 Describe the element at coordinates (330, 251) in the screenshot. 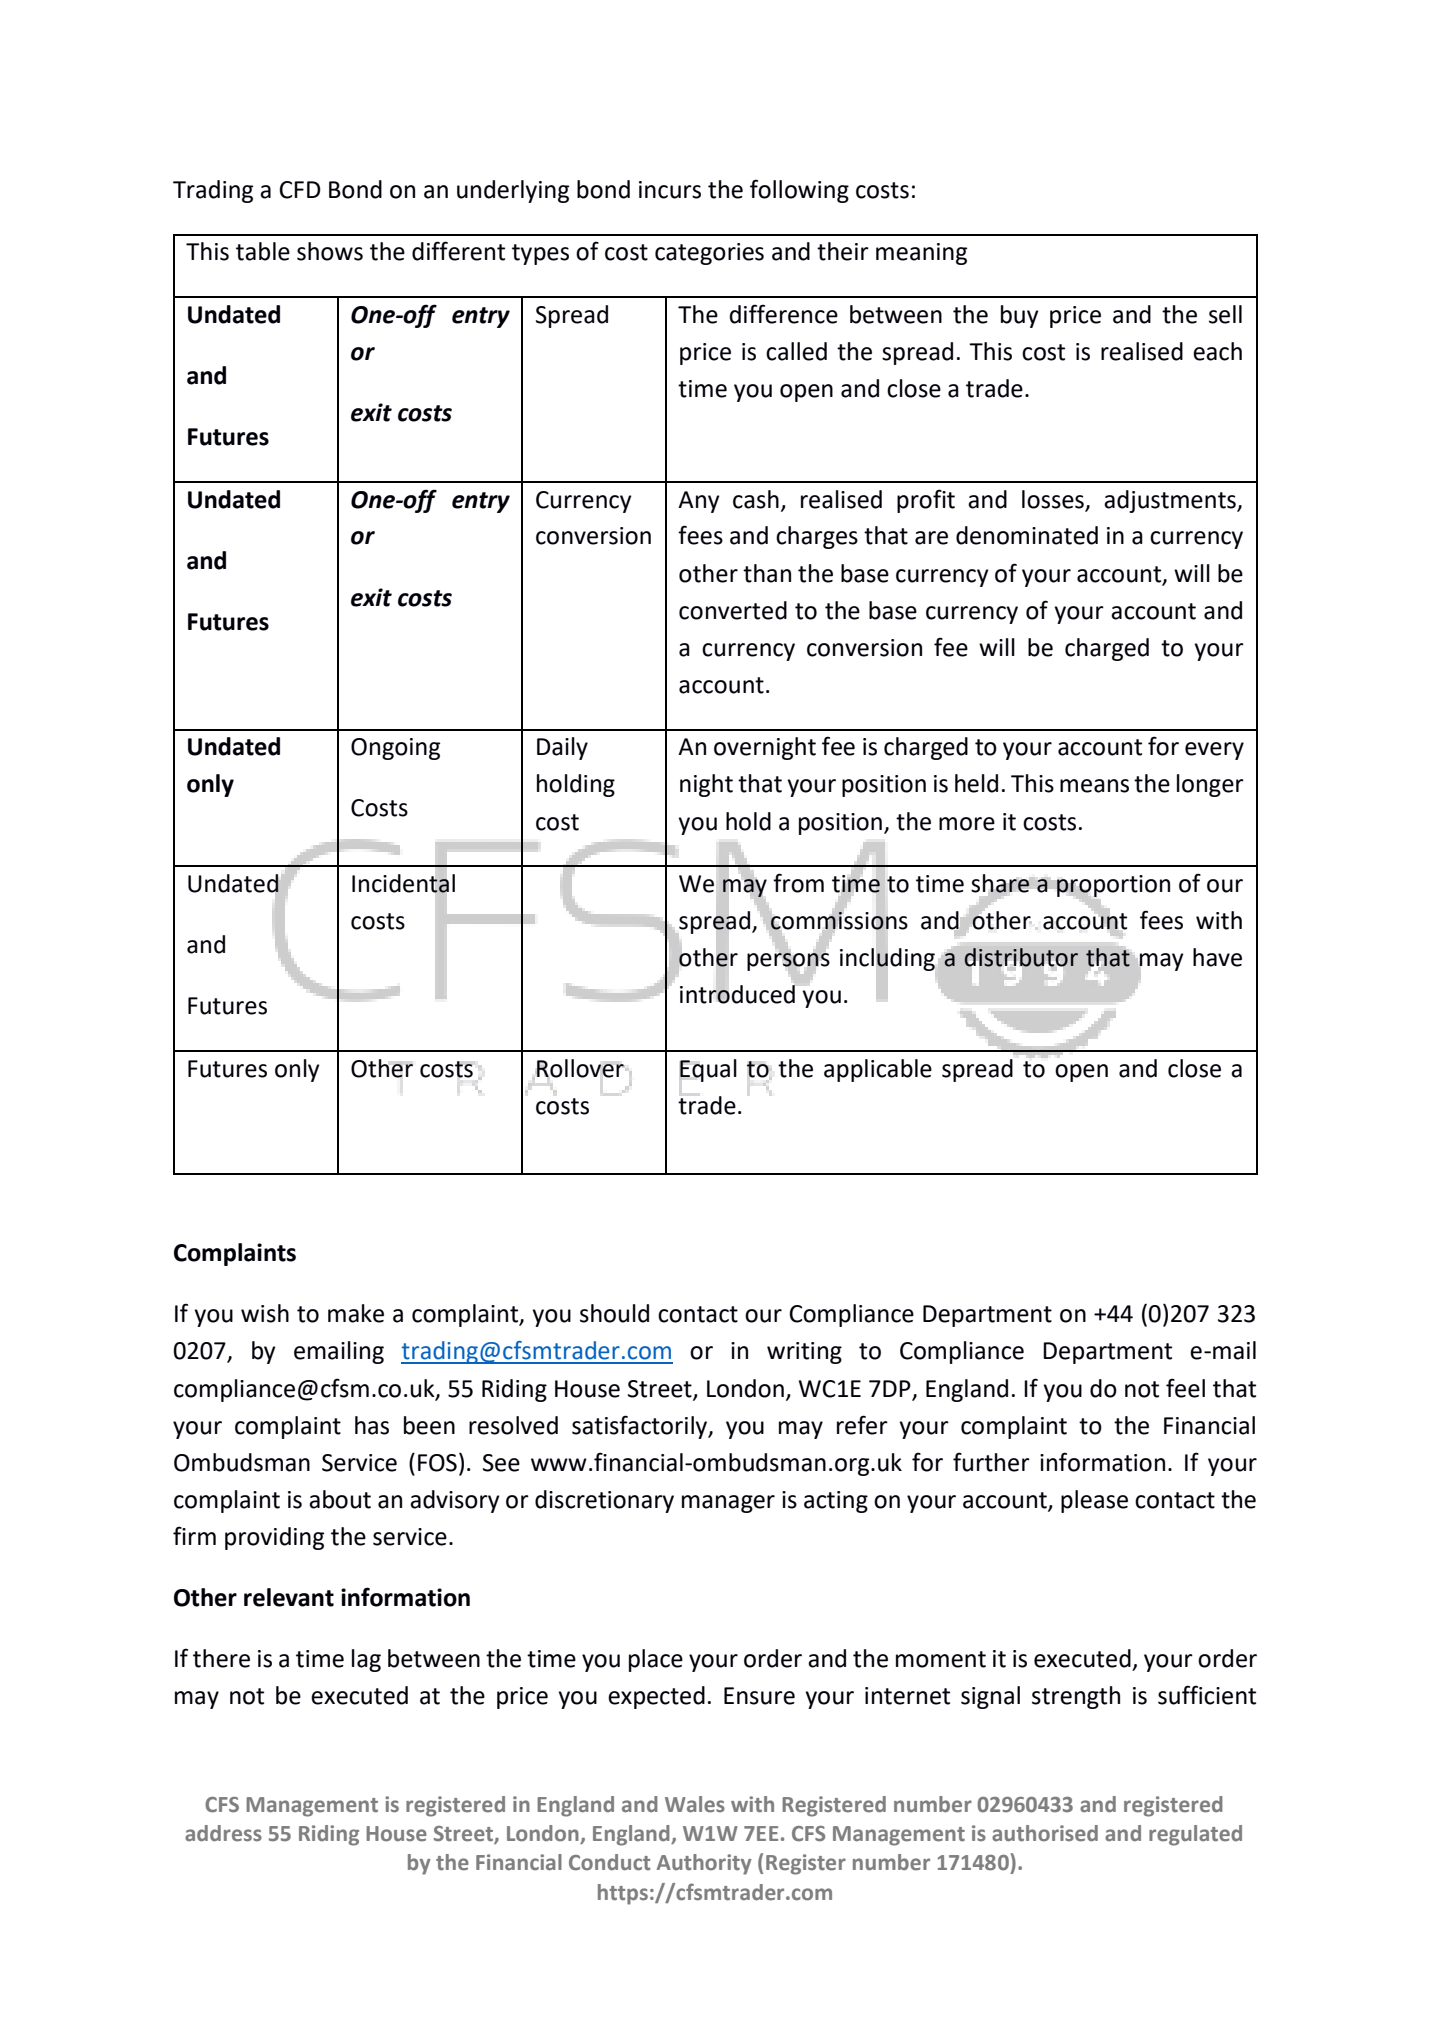

I see `shows` at that location.
